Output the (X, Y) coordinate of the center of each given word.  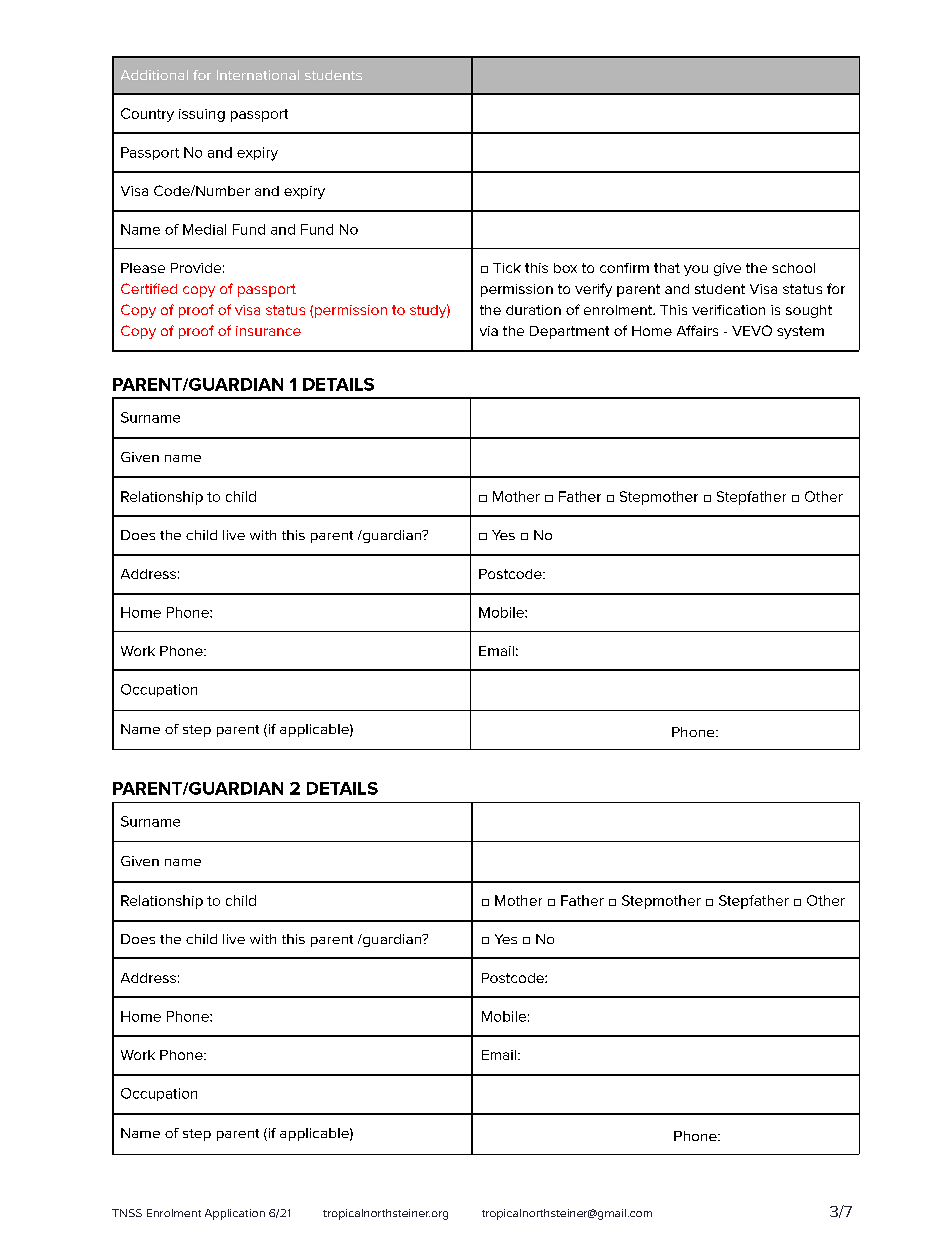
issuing (202, 115)
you (696, 270)
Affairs (697, 330)
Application (235, 1214)
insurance (268, 331)
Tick (507, 268)
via (489, 331)
